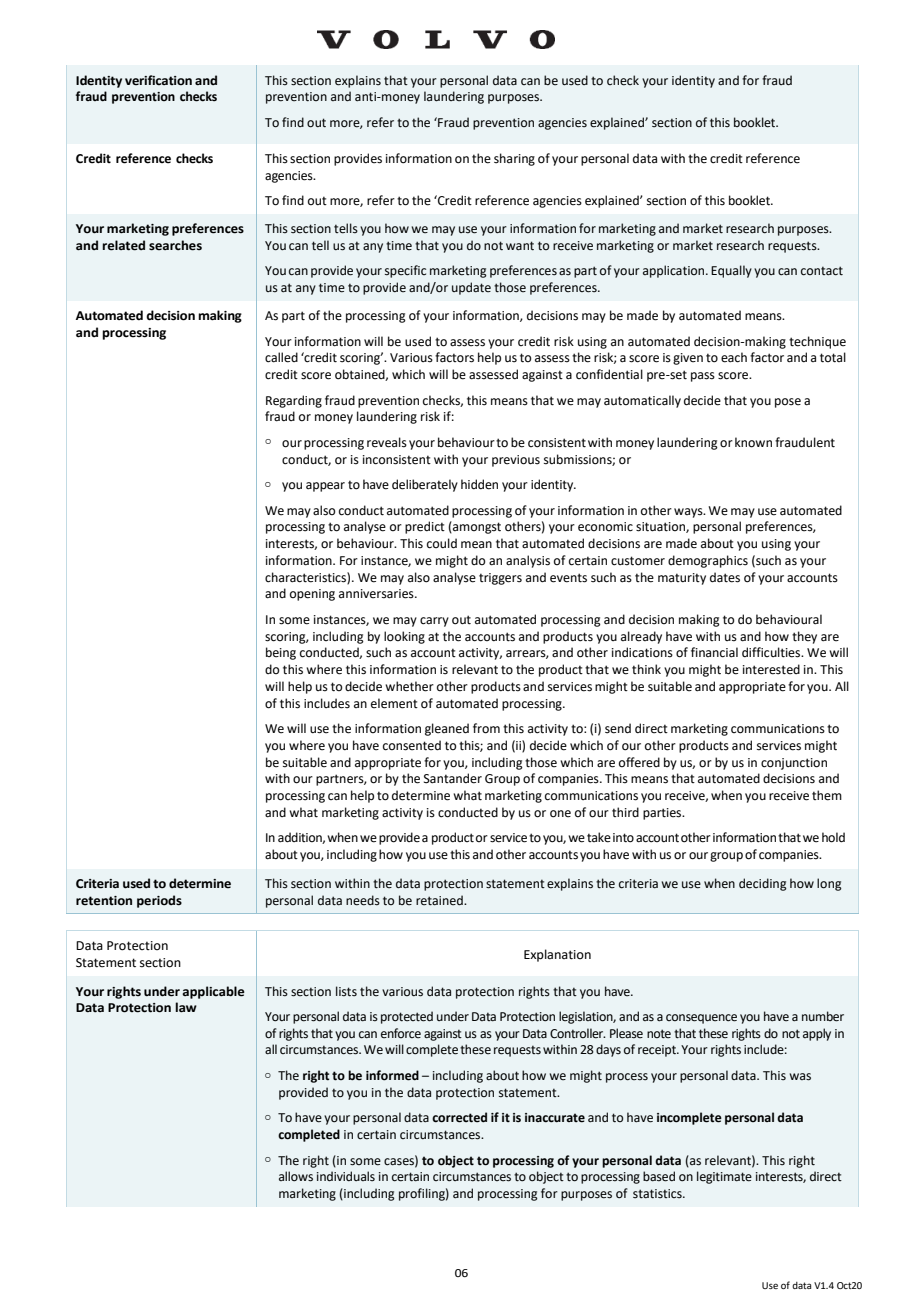 The image size is (924, 1307). What do you see at coordinates (453, 778) in the image?
I see `Santander` at bounding box center [453, 778].
